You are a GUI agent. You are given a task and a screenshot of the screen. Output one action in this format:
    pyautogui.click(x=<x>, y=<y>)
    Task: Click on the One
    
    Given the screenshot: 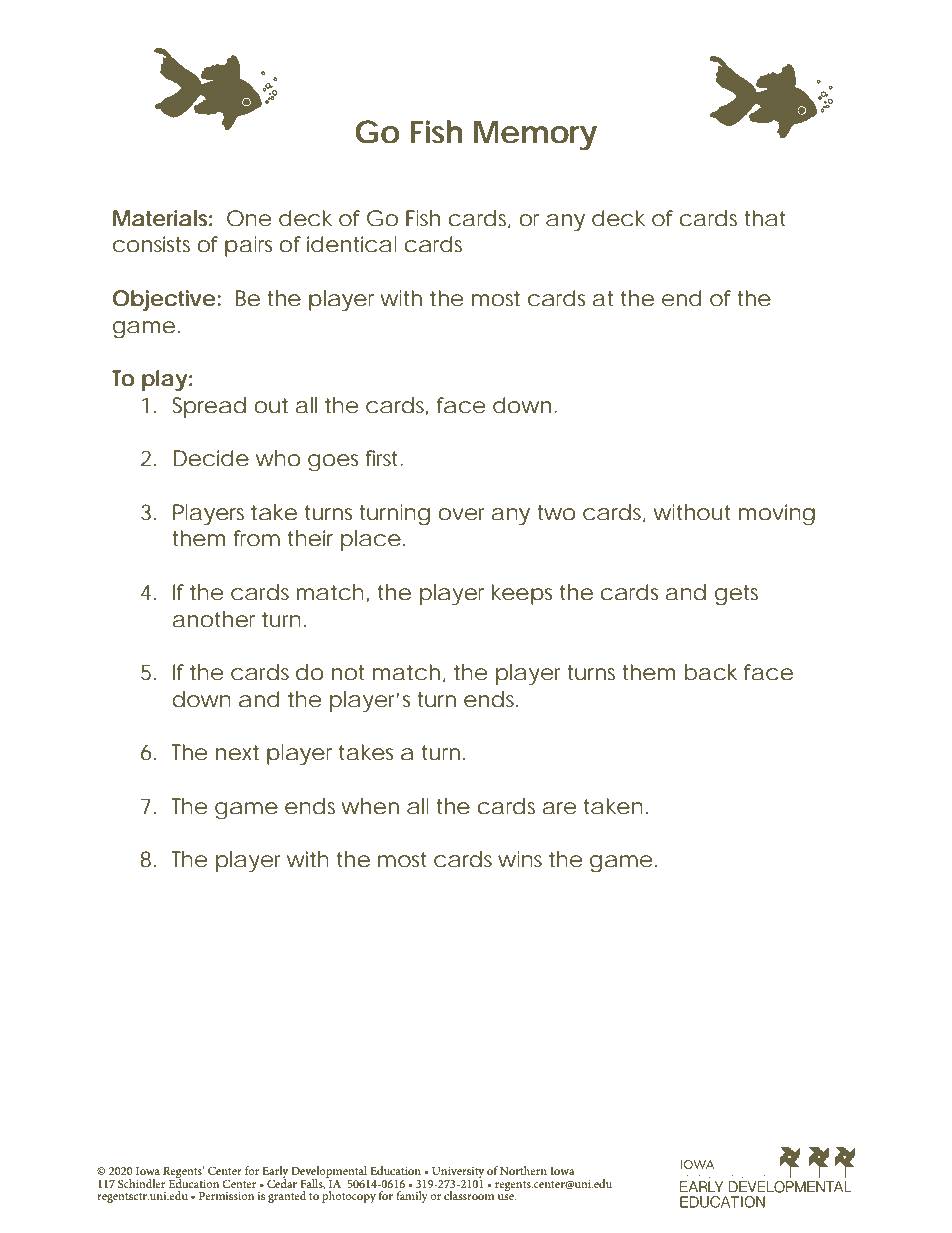 What is the action you would take?
    pyautogui.click(x=249, y=218)
